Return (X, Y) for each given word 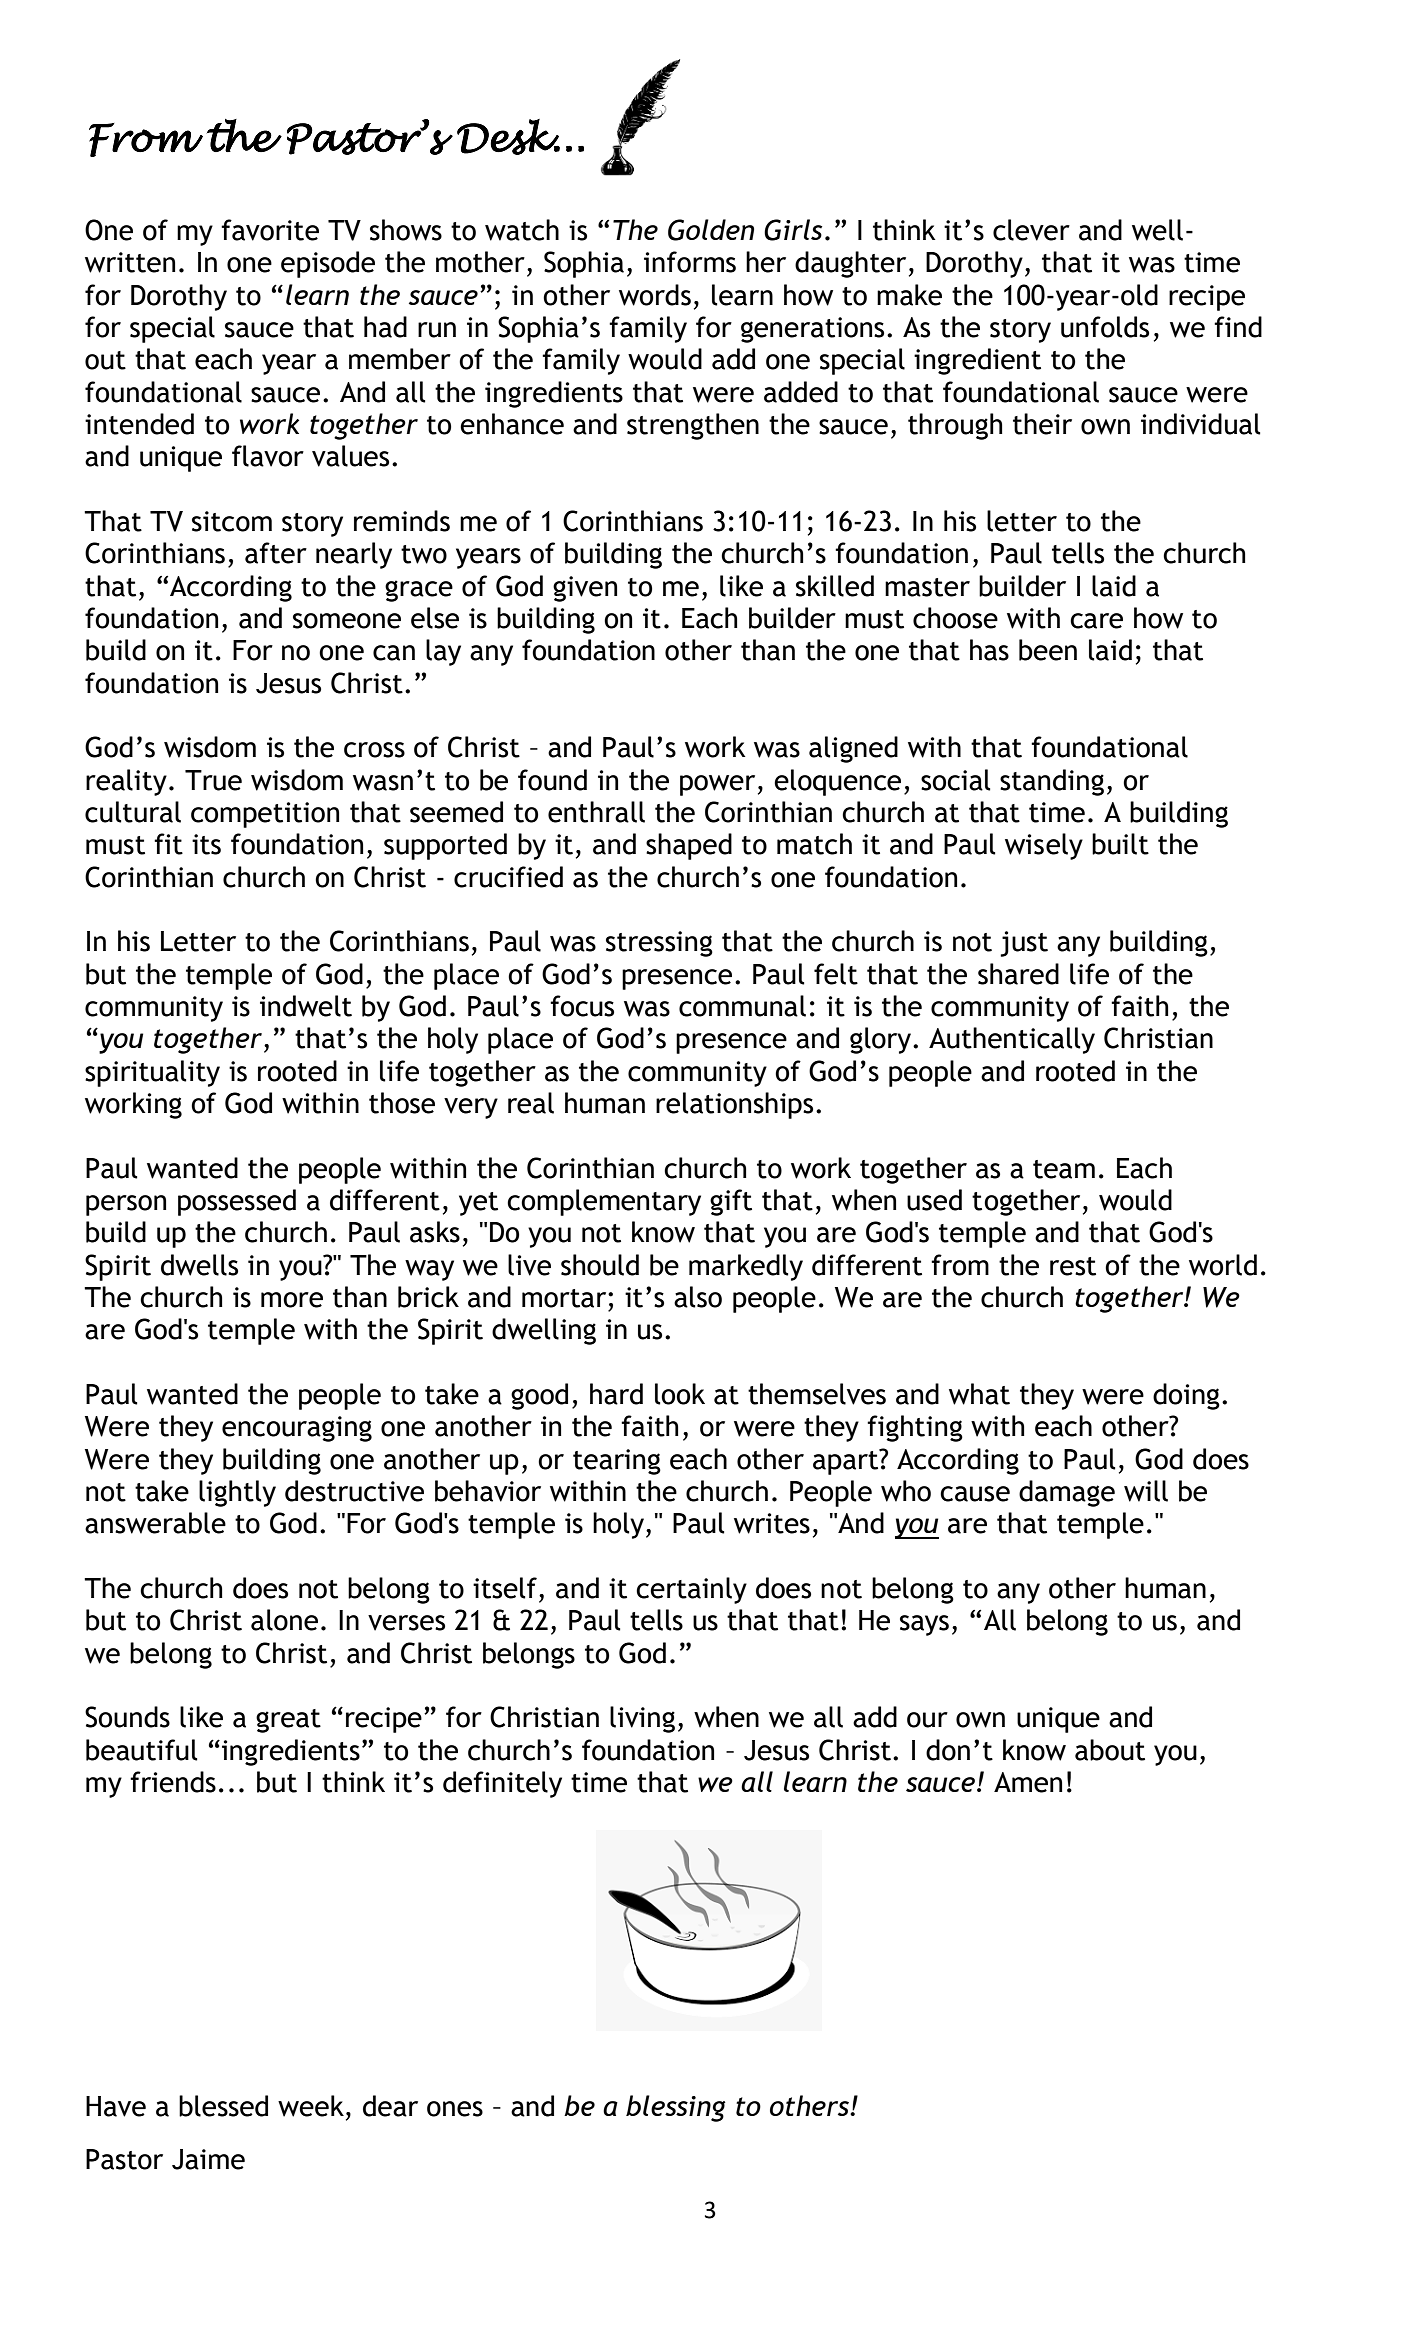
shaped (689, 846)
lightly (237, 1493)
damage (1067, 1493)
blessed (223, 2106)
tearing (617, 1462)
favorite (270, 230)
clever (1031, 230)
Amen (1028, 1782)
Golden (711, 230)
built (1120, 844)
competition (265, 815)
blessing (676, 2108)
